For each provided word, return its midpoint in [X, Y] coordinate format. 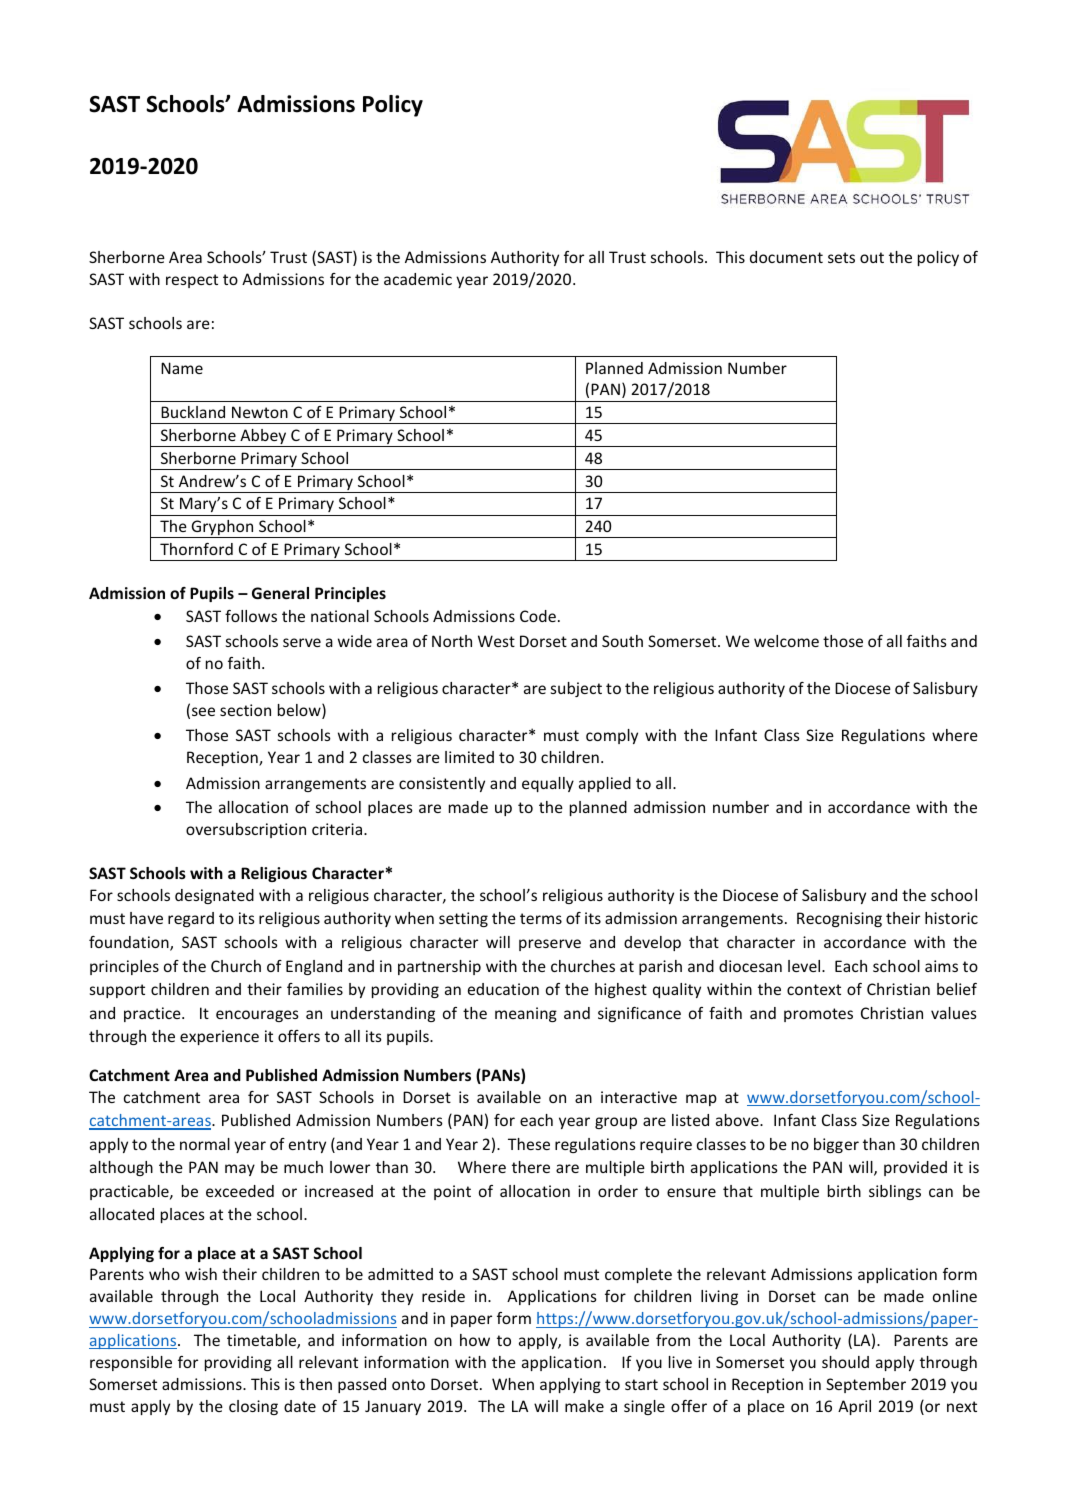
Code [538, 616]
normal [205, 1144]
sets [841, 257]
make [584, 1406]
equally [548, 784]
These [529, 1144]
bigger [836, 1145]
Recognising [839, 919]
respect [192, 281]
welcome [786, 641]
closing [253, 1407]
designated [214, 896]
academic [418, 279]
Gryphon [222, 529]
